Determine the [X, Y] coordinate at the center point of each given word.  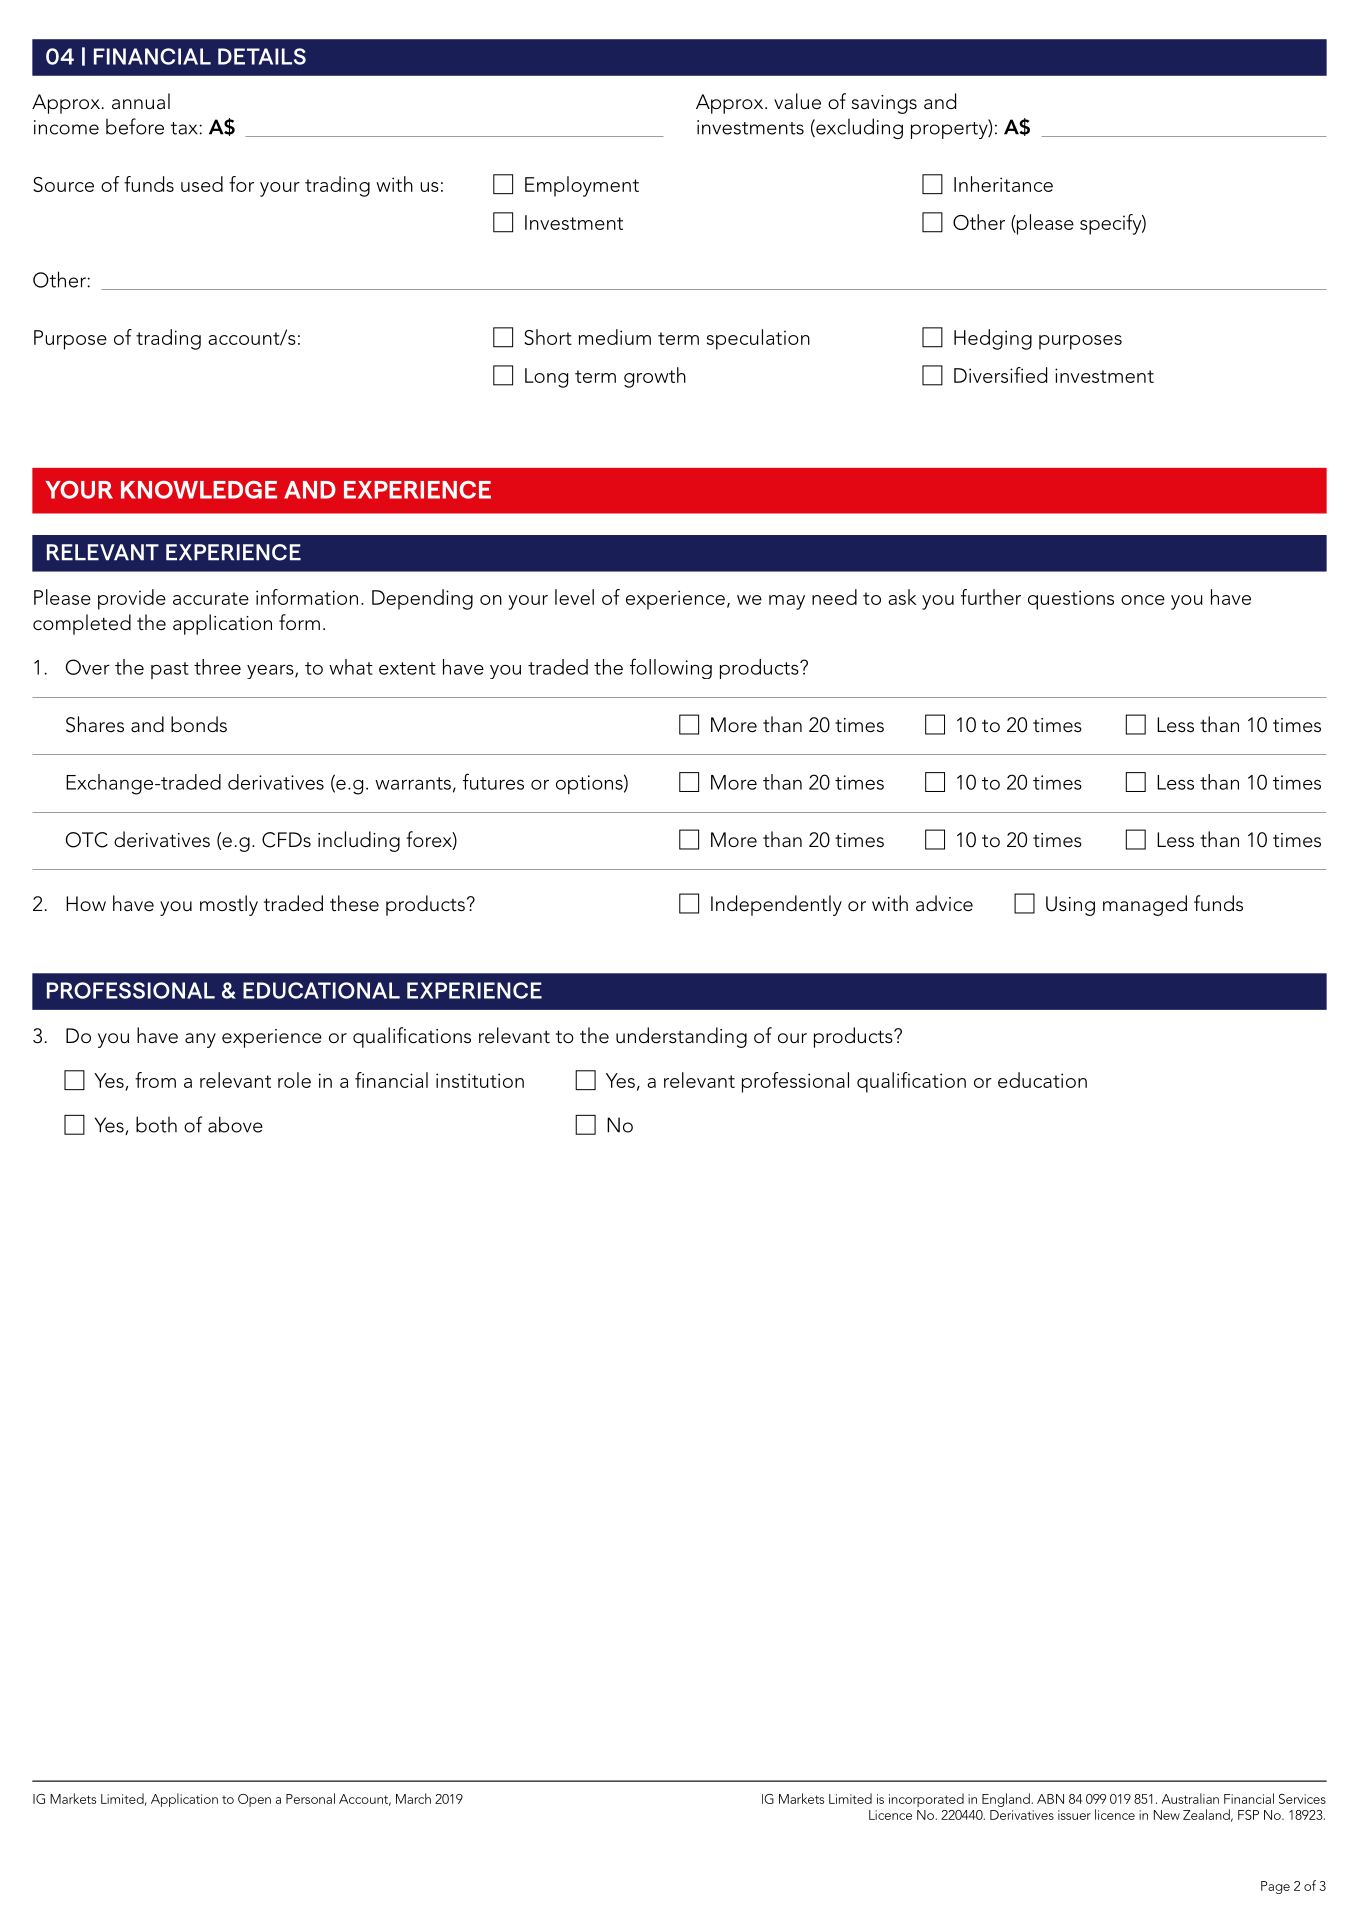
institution [480, 1080]
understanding [681, 1037]
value [797, 101]
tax [185, 128]
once [1143, 600]
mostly [229, 905]
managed [1145, 905]
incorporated [926, 1800]
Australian [1190, 1798]
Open [254, 1800]
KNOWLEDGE [199, 490]
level [574, 597]
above [235, 1124]
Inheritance [1003, 184]
